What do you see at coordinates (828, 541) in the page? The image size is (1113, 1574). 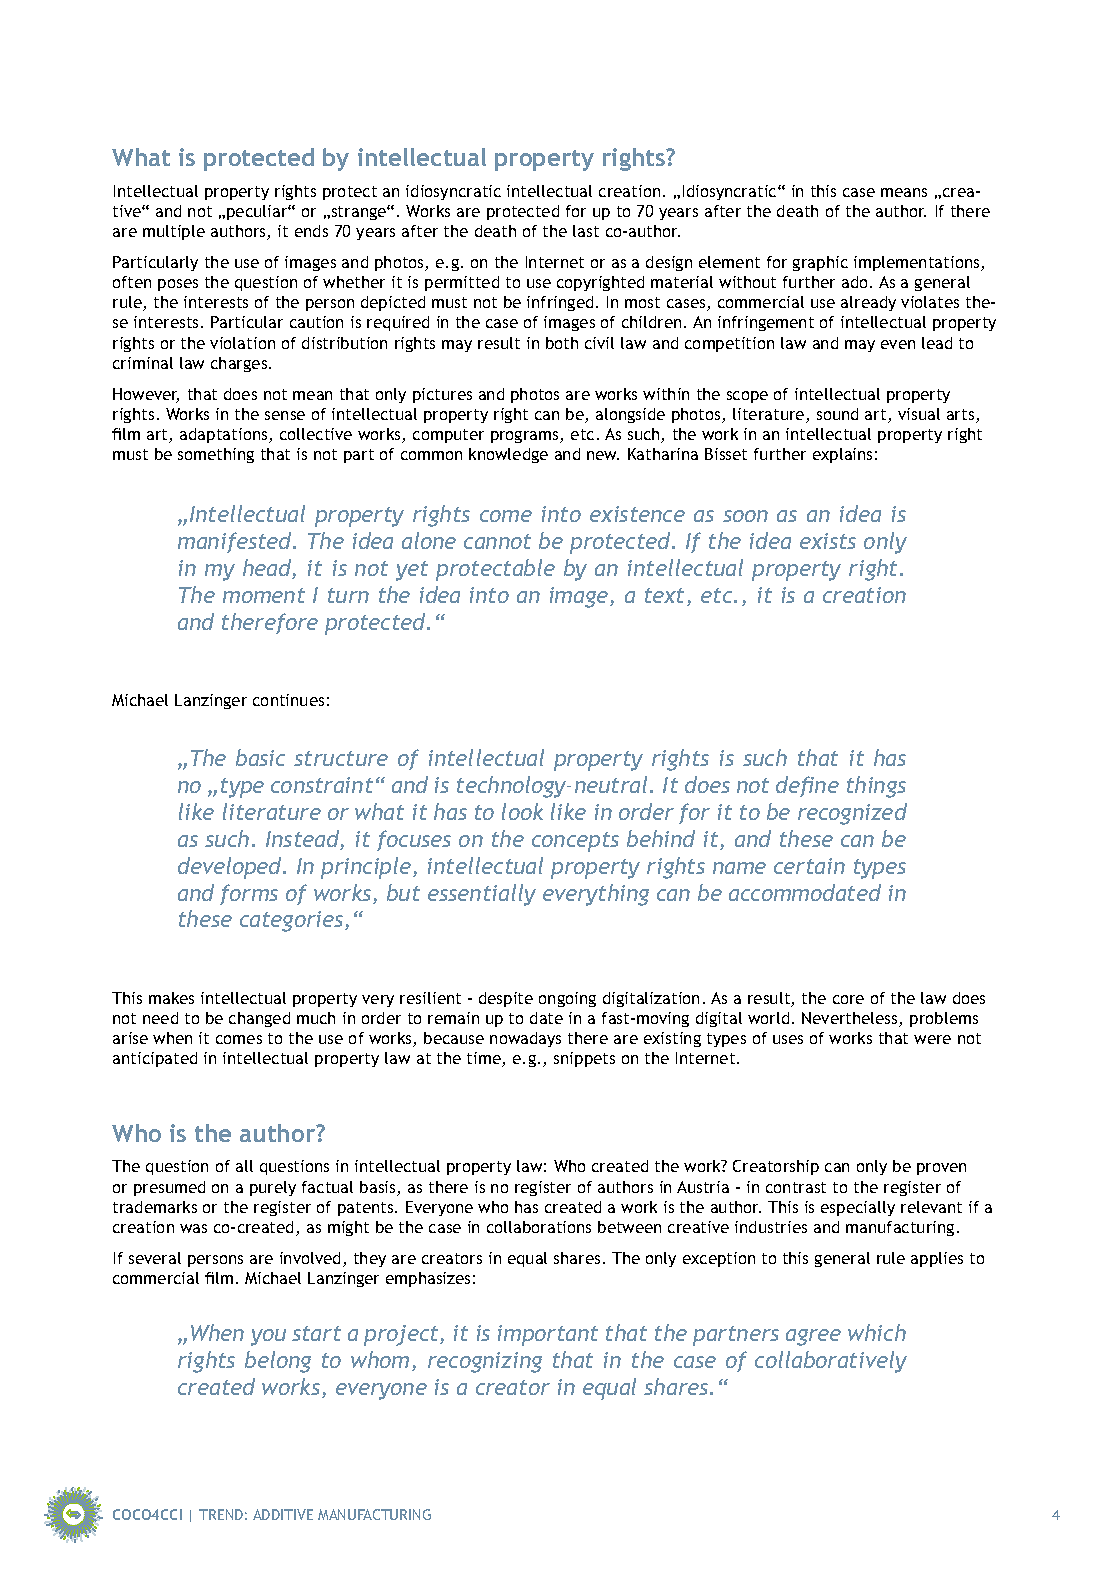 I see `exists` at bounding box center [828, 541].
